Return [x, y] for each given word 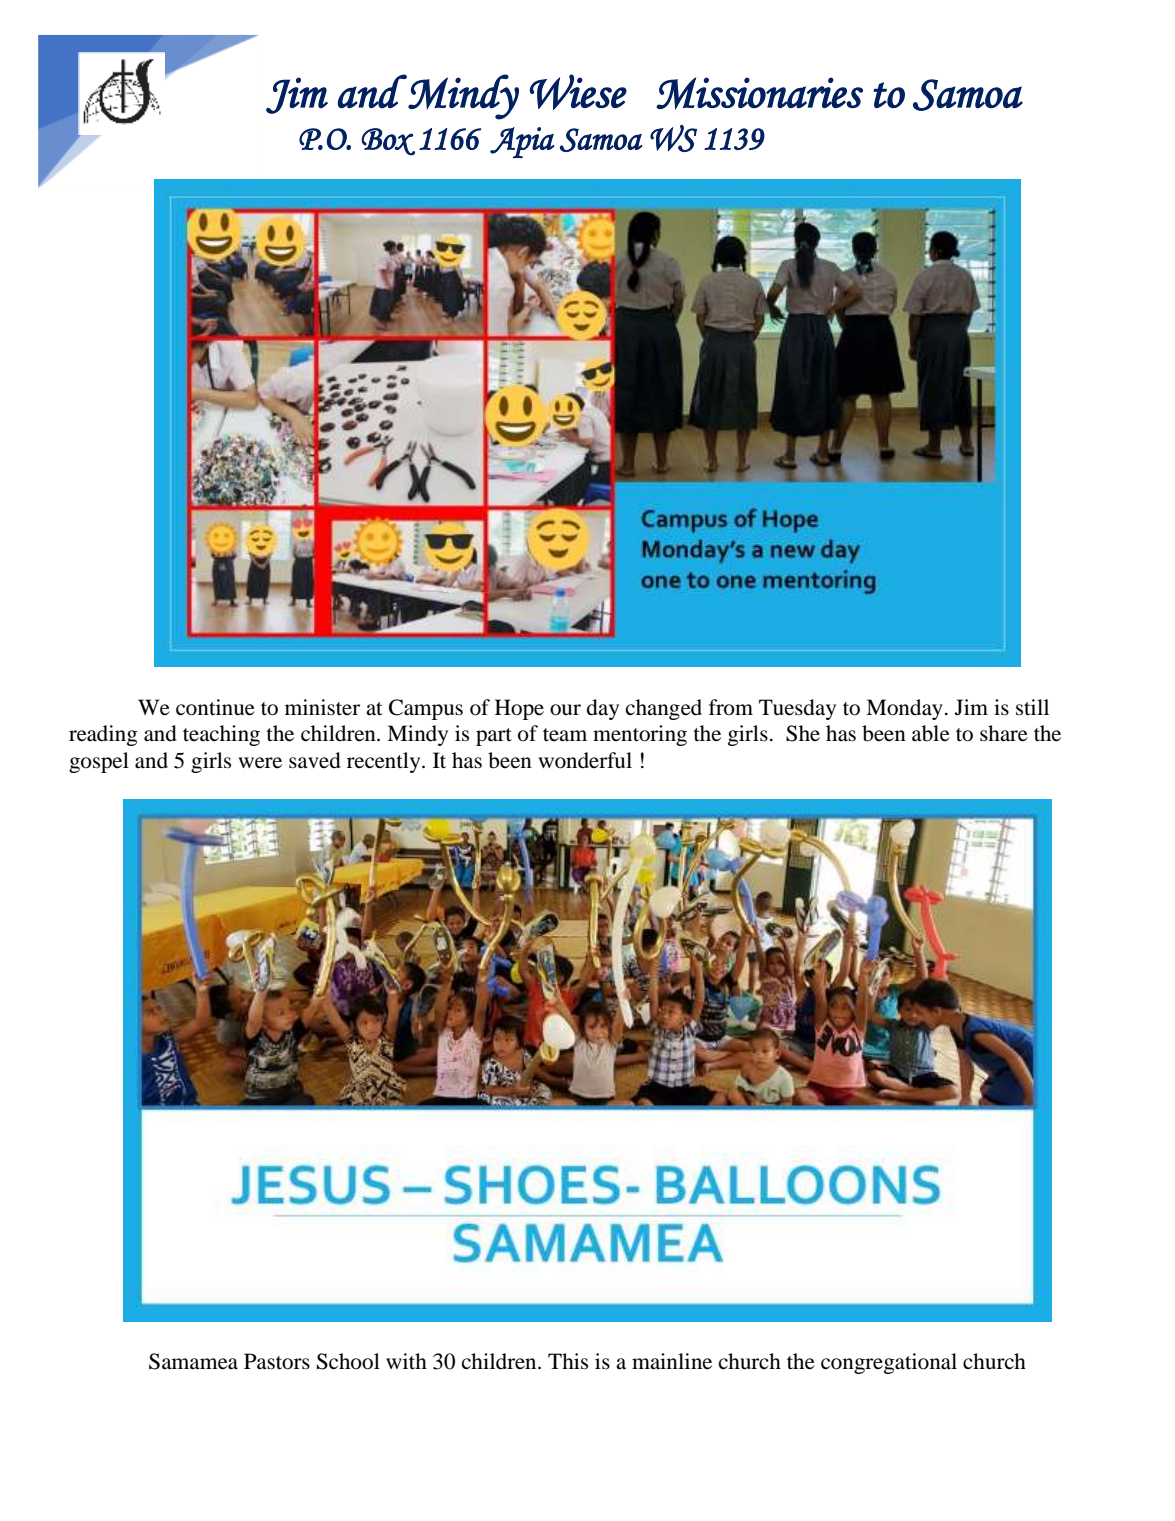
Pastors [277, 1361]
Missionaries [759, 93]
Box [388, 142]
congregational [889, 1363]
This [568, 1361]
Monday [904, 709]
